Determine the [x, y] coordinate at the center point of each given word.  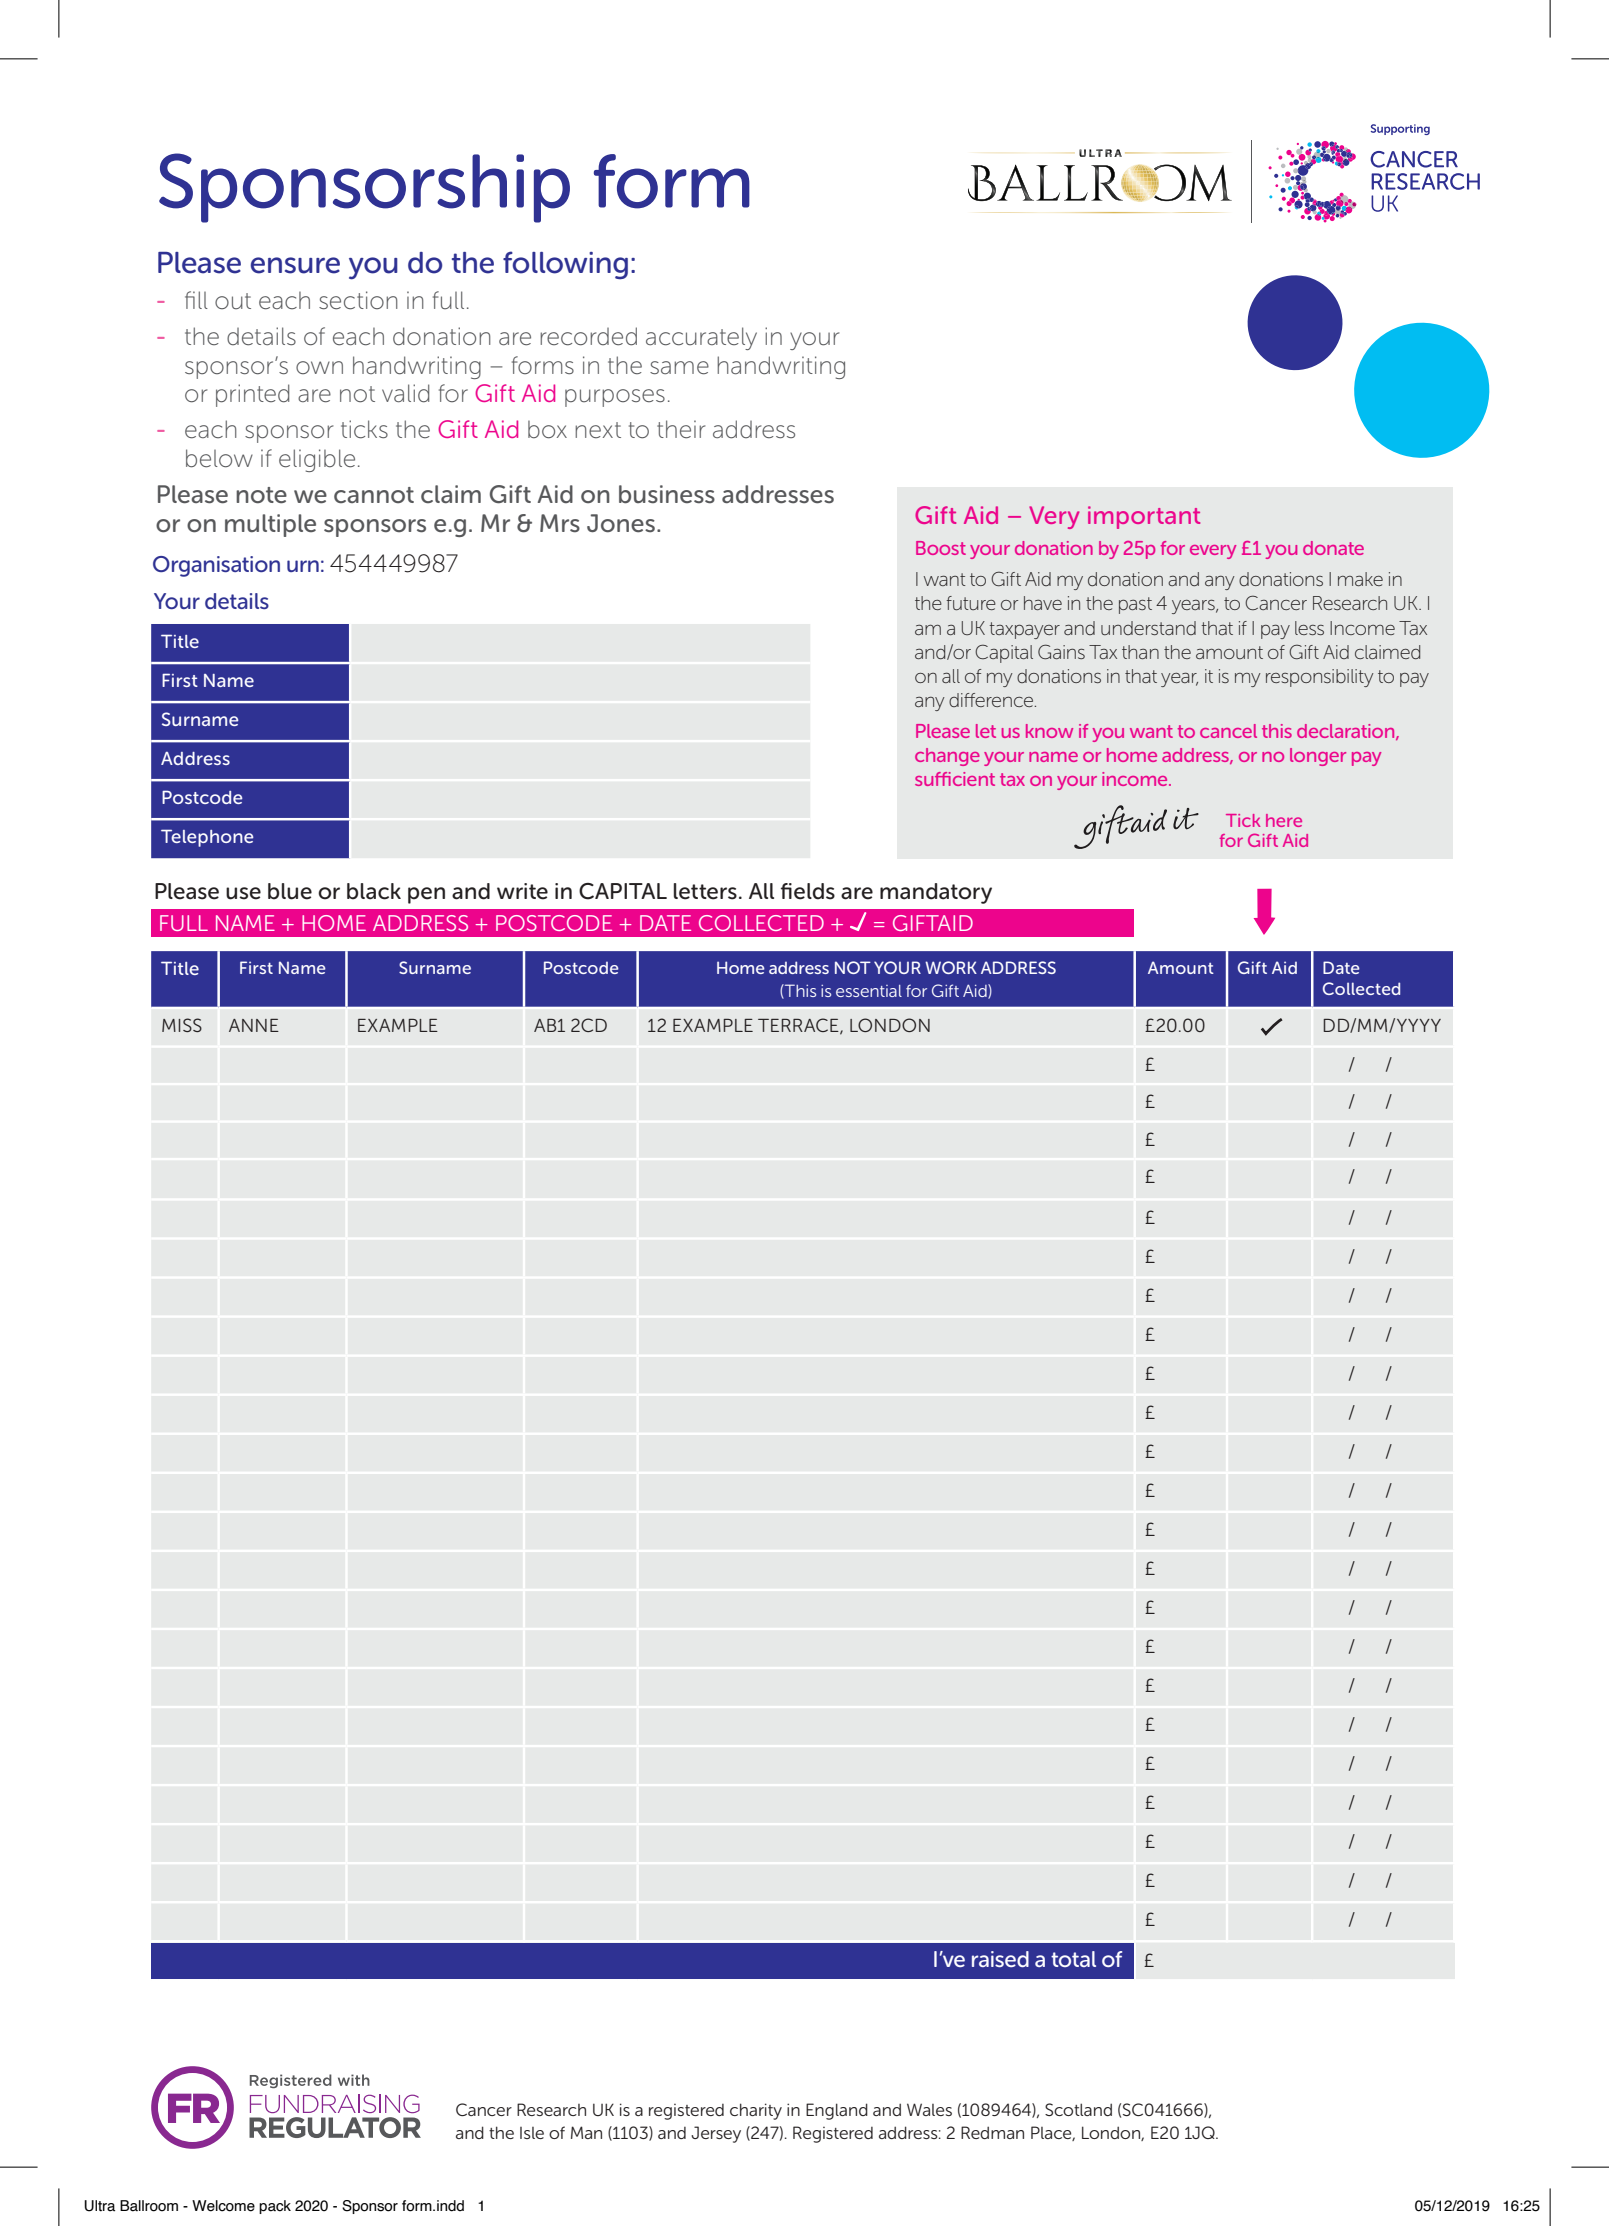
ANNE [254, 1025]
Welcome [223, 2206]
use [243, 893]
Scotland [1078, 2109]
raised [1000, 1959]
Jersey [716, 2134]
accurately [701, 338]
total [1073, 1959]
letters [705, 891]
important [1144, 517]
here [1284, 820]
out [233, 301]
